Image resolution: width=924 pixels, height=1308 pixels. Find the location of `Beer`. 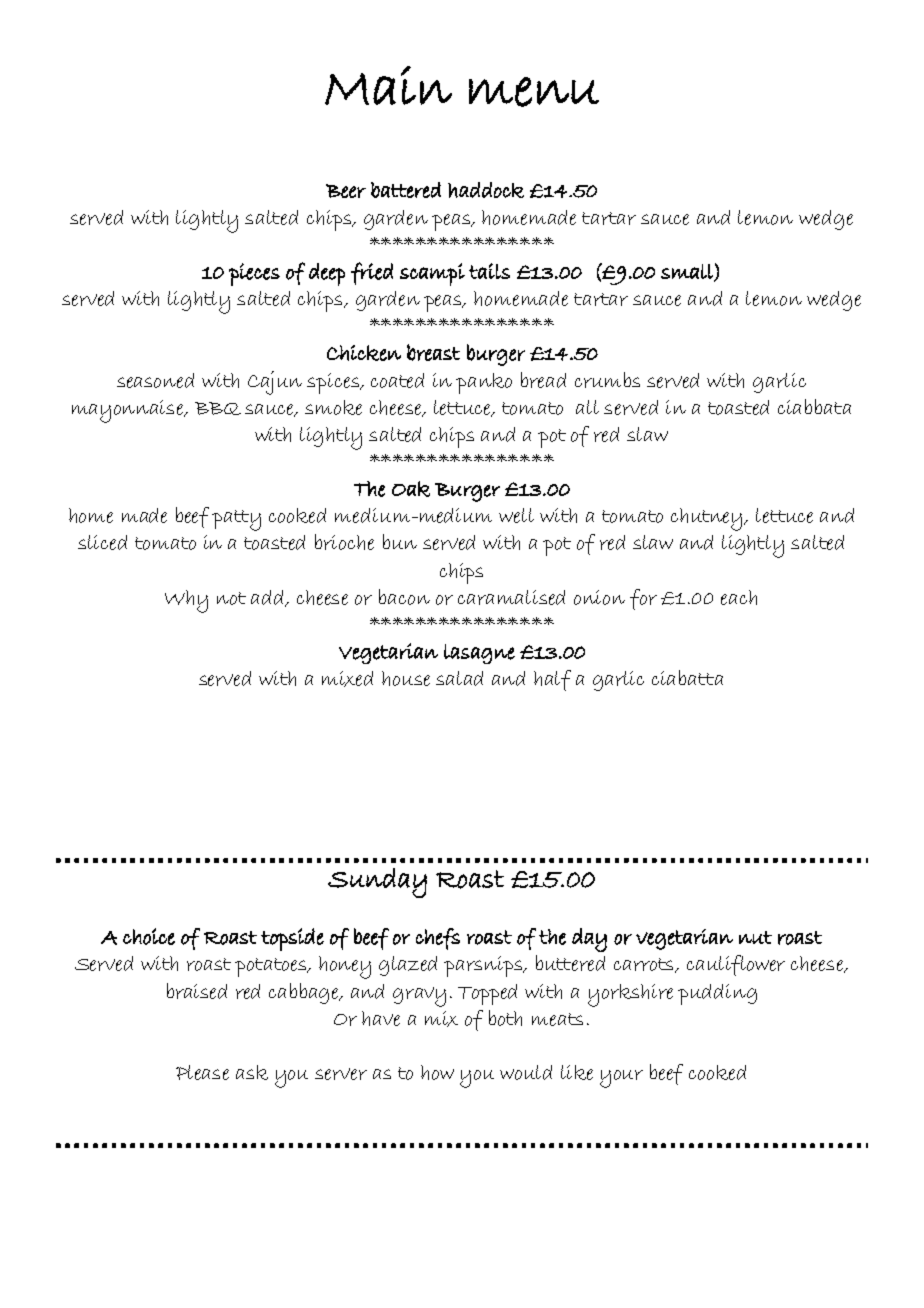

Beer is located at coordinates (346, 191).
